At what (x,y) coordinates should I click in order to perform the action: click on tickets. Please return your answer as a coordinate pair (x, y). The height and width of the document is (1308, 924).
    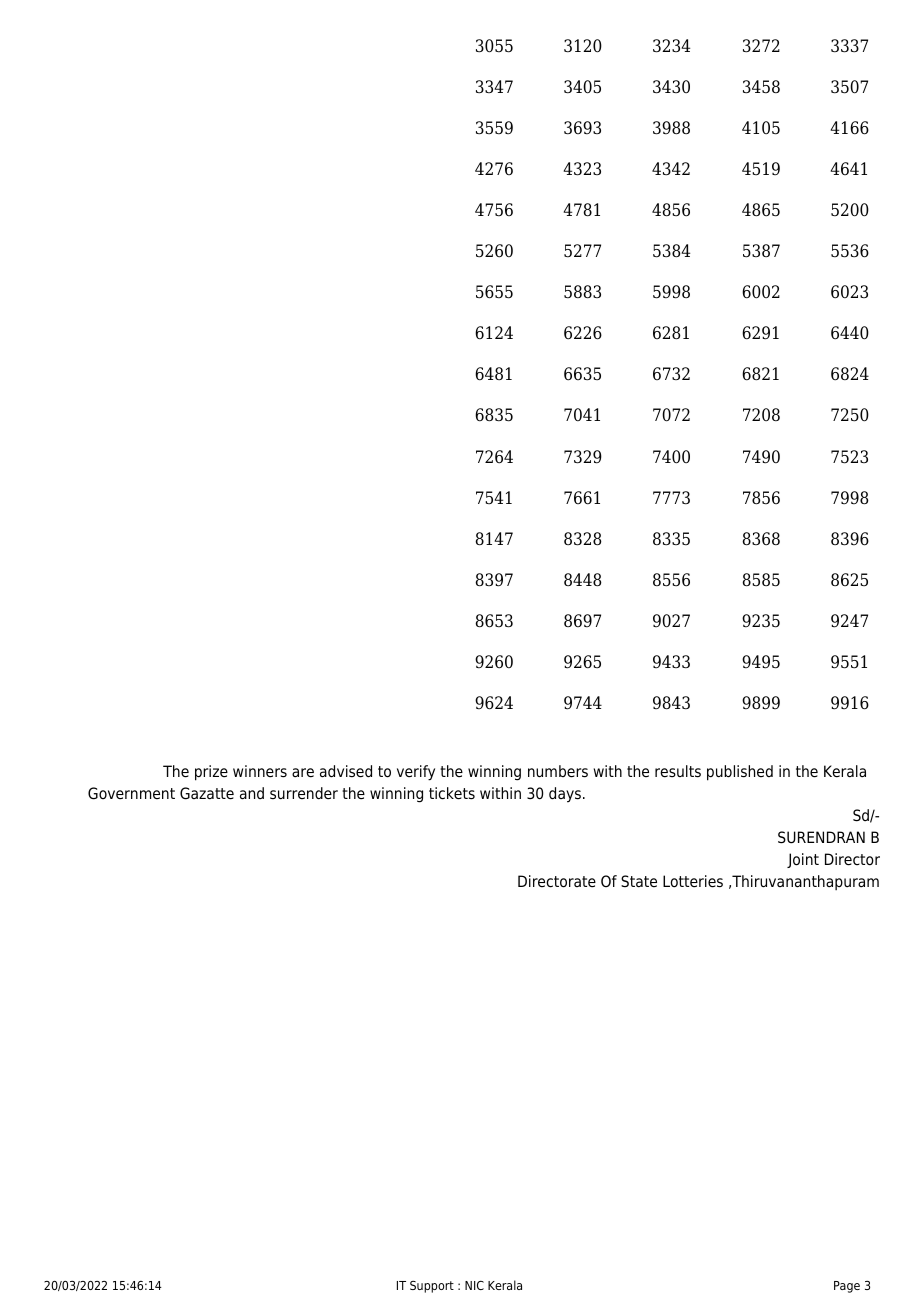
    Looking at the image, I should click on (452, 793).
